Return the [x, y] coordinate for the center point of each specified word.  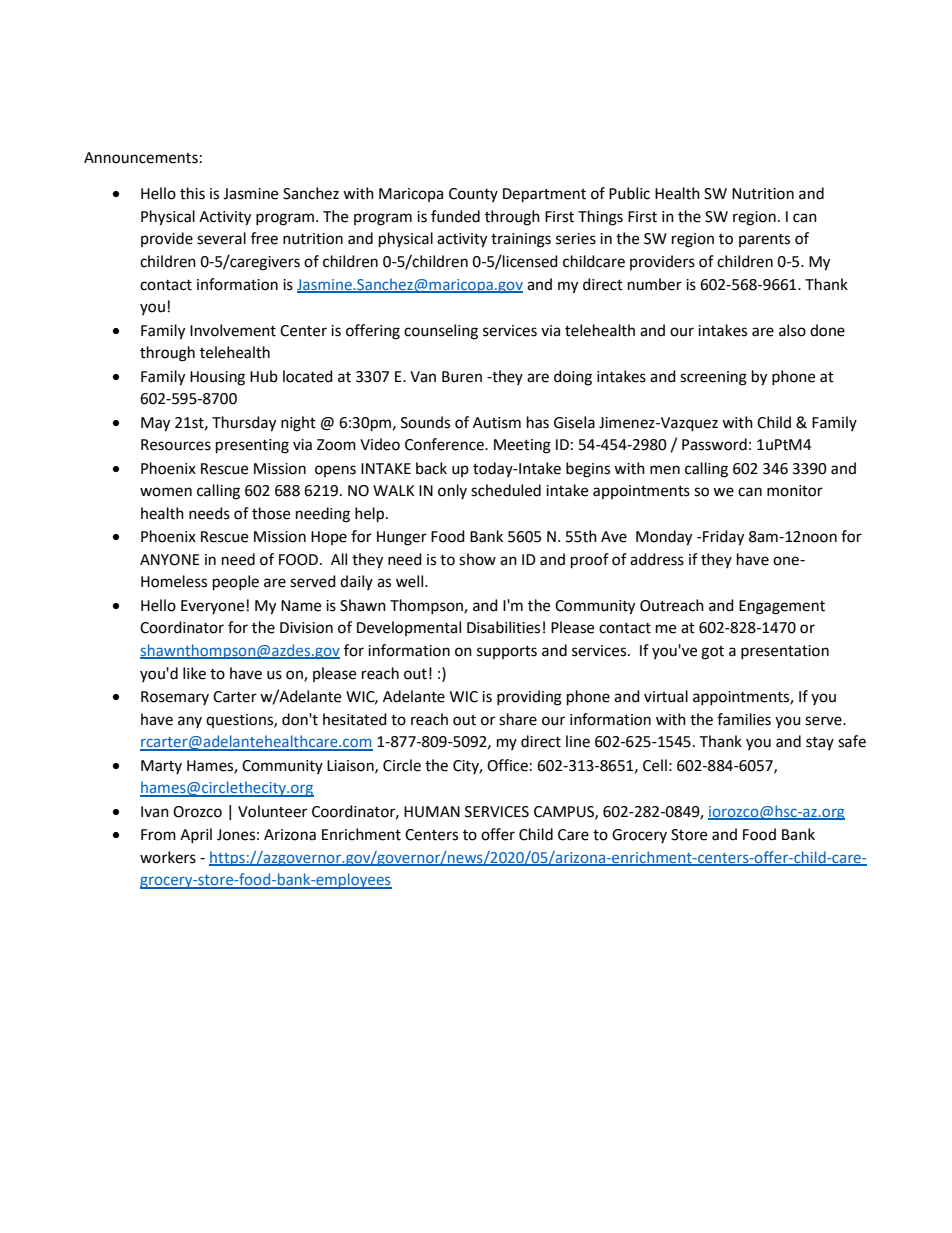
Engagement [782, 607]
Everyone [212, 607]
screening [713, 378]
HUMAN [432, 812]
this [192, 193]
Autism [497, 423]
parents [764, 240]
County [473, 195]
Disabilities [503, 627]
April [196, 835]
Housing [217, 378]
